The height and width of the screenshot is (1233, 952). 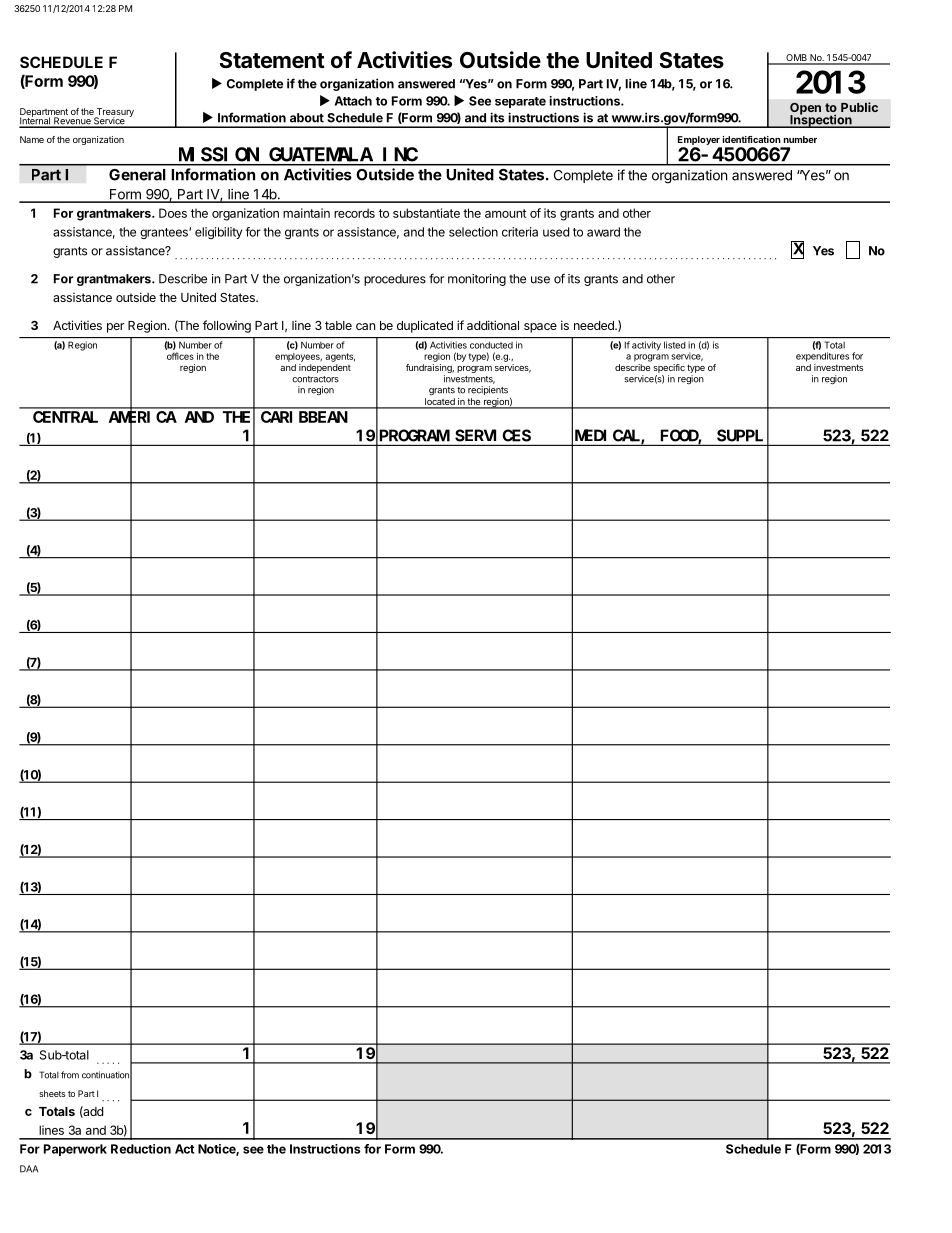 What do you see at coordinates (32, 139) in the screenshot?
I see `Name` at bounding box center [32, 139].
